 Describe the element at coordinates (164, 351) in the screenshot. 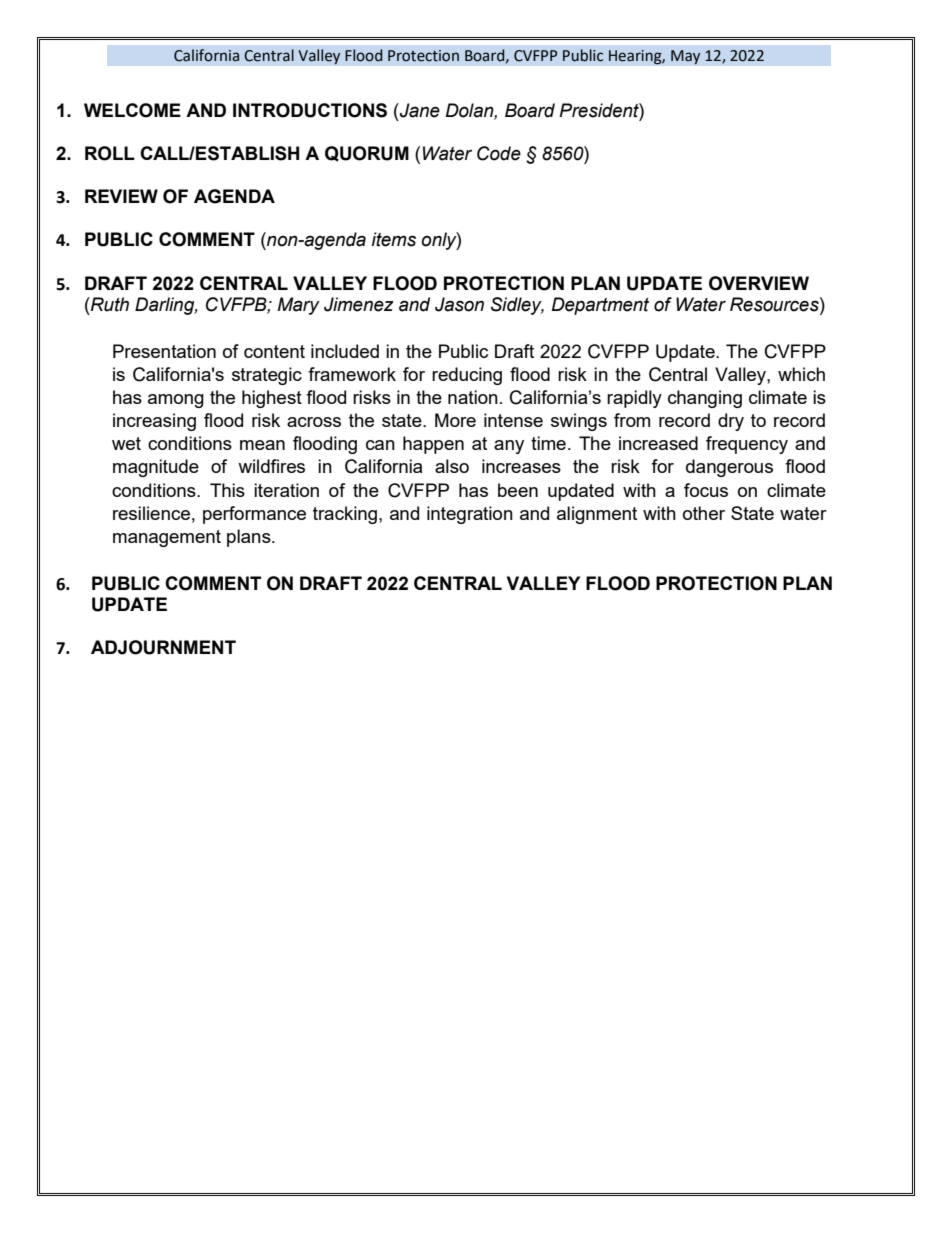

I see `Presentation` at that location.
